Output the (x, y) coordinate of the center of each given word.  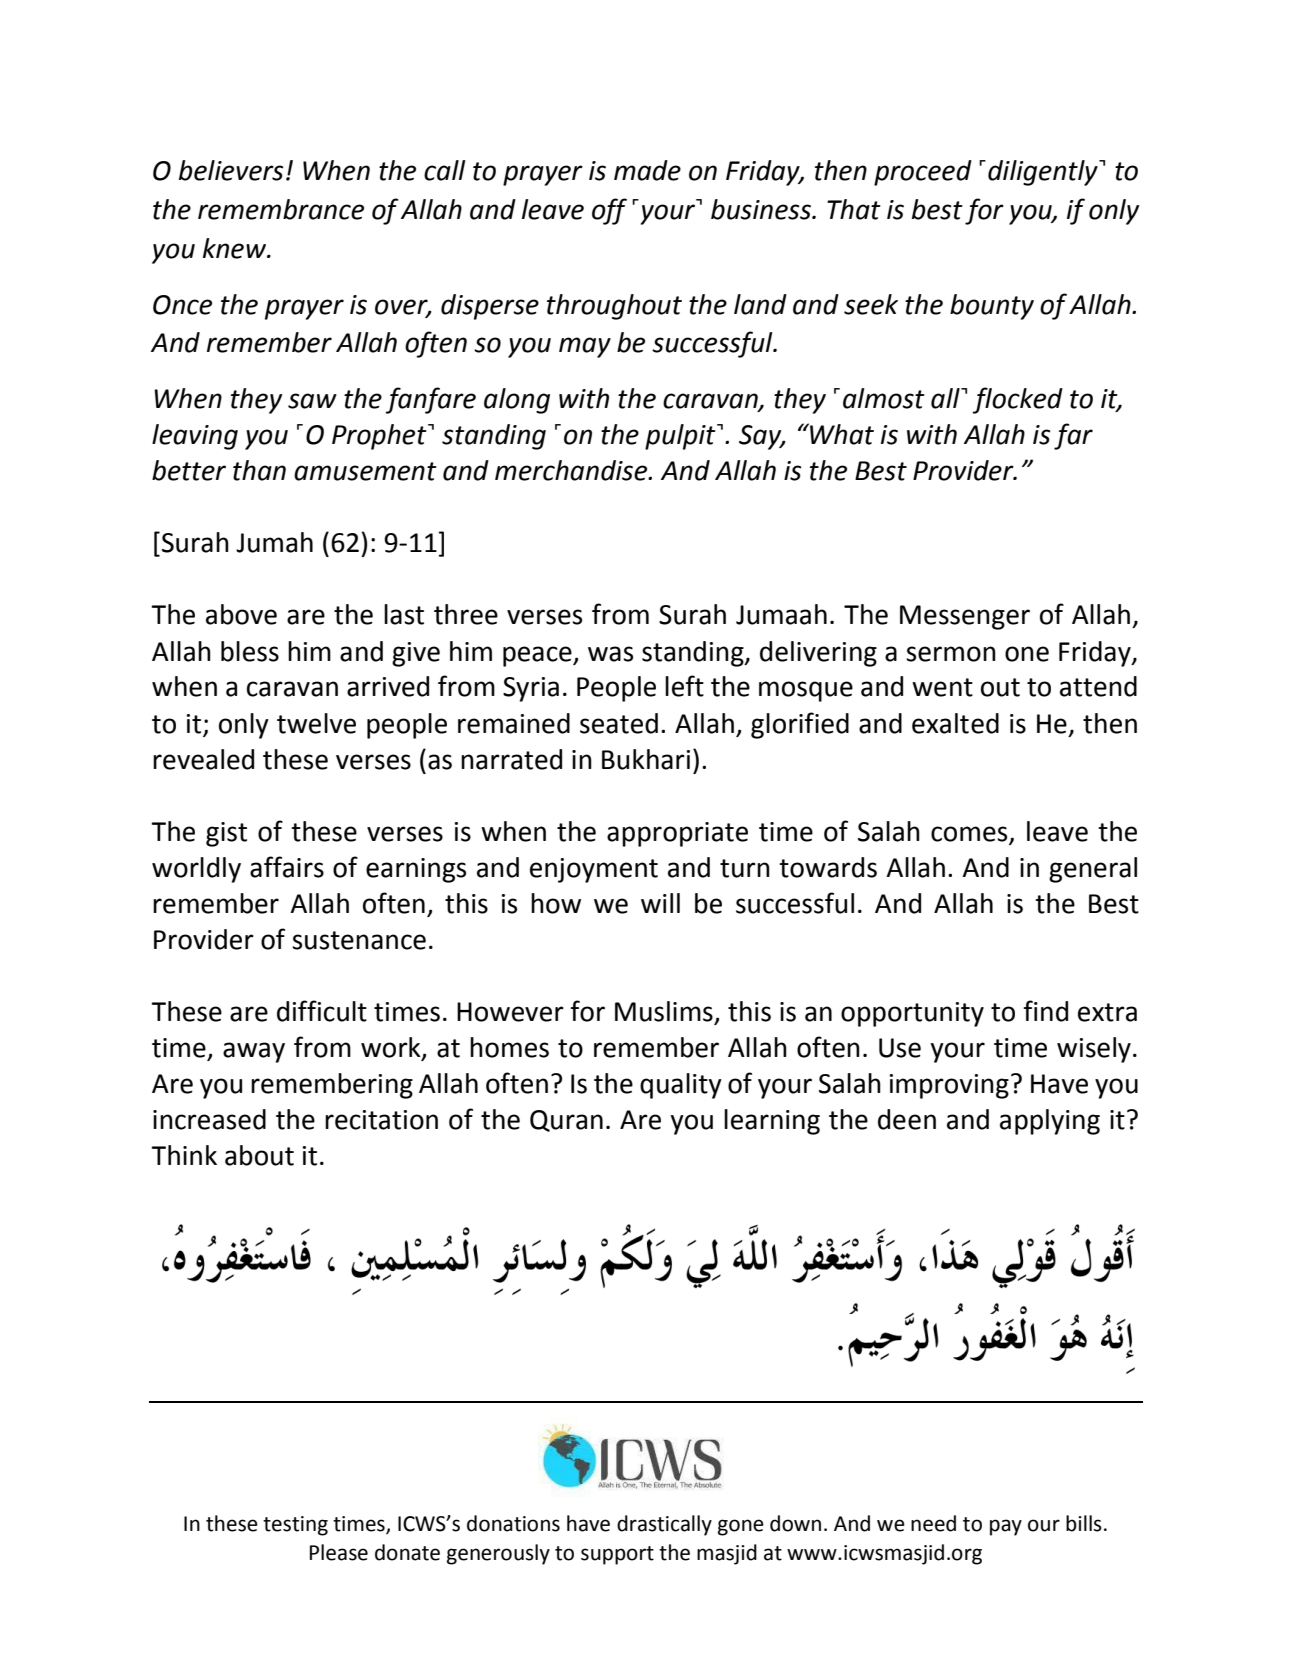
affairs (287, 867)
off (609, 211)
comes (969, 834)
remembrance (281, 209)
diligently (1044, 173)
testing (295, 1526)
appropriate (677, 834)
